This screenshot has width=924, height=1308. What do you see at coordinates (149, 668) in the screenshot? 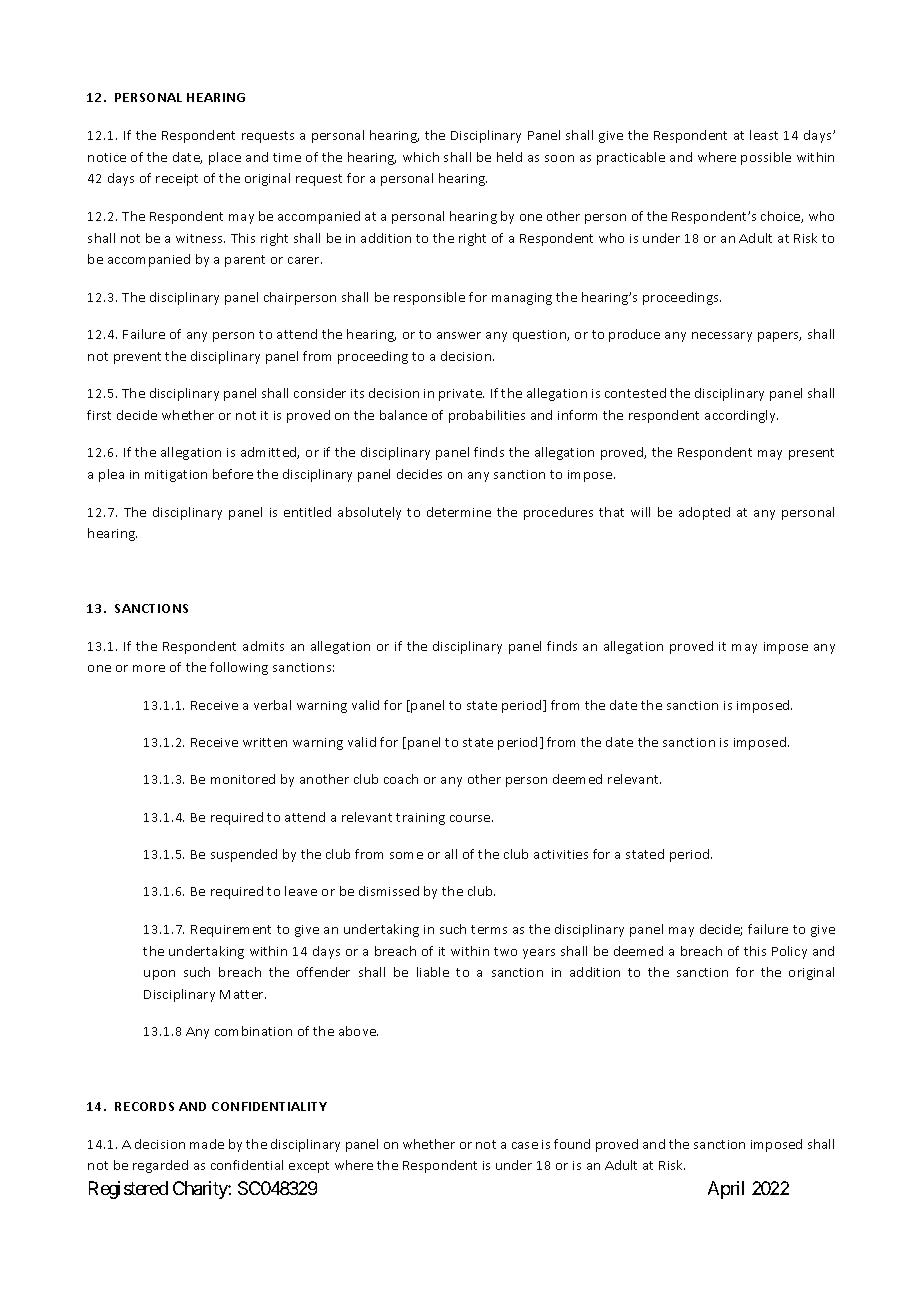
I see `more` at bounding box center [149, 668].
